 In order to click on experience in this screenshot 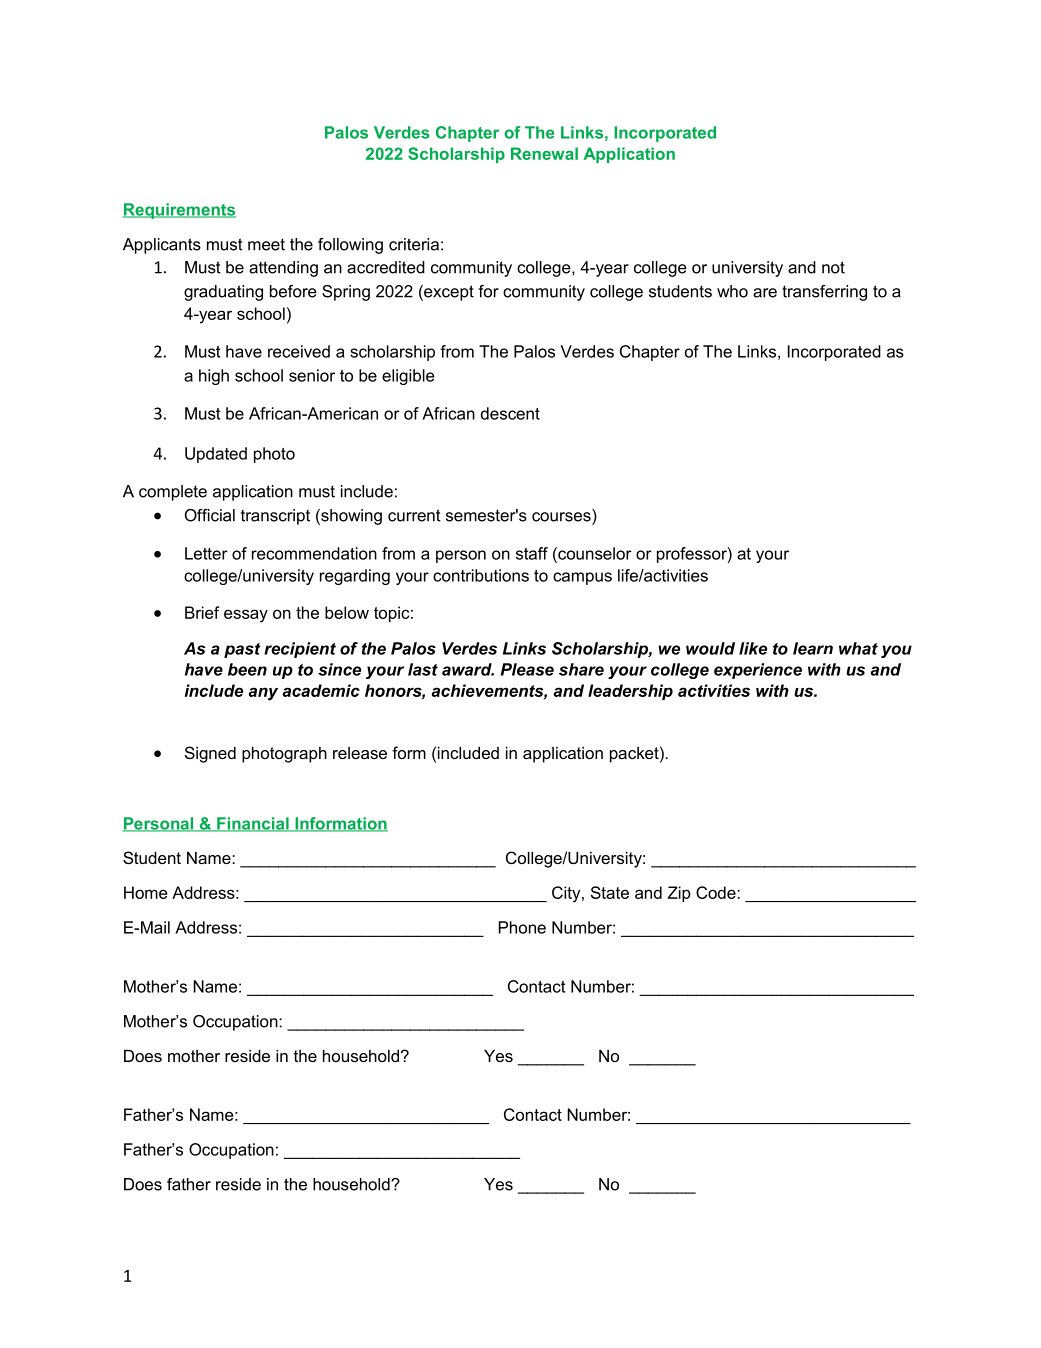, I will do `click(758, 671)`.
